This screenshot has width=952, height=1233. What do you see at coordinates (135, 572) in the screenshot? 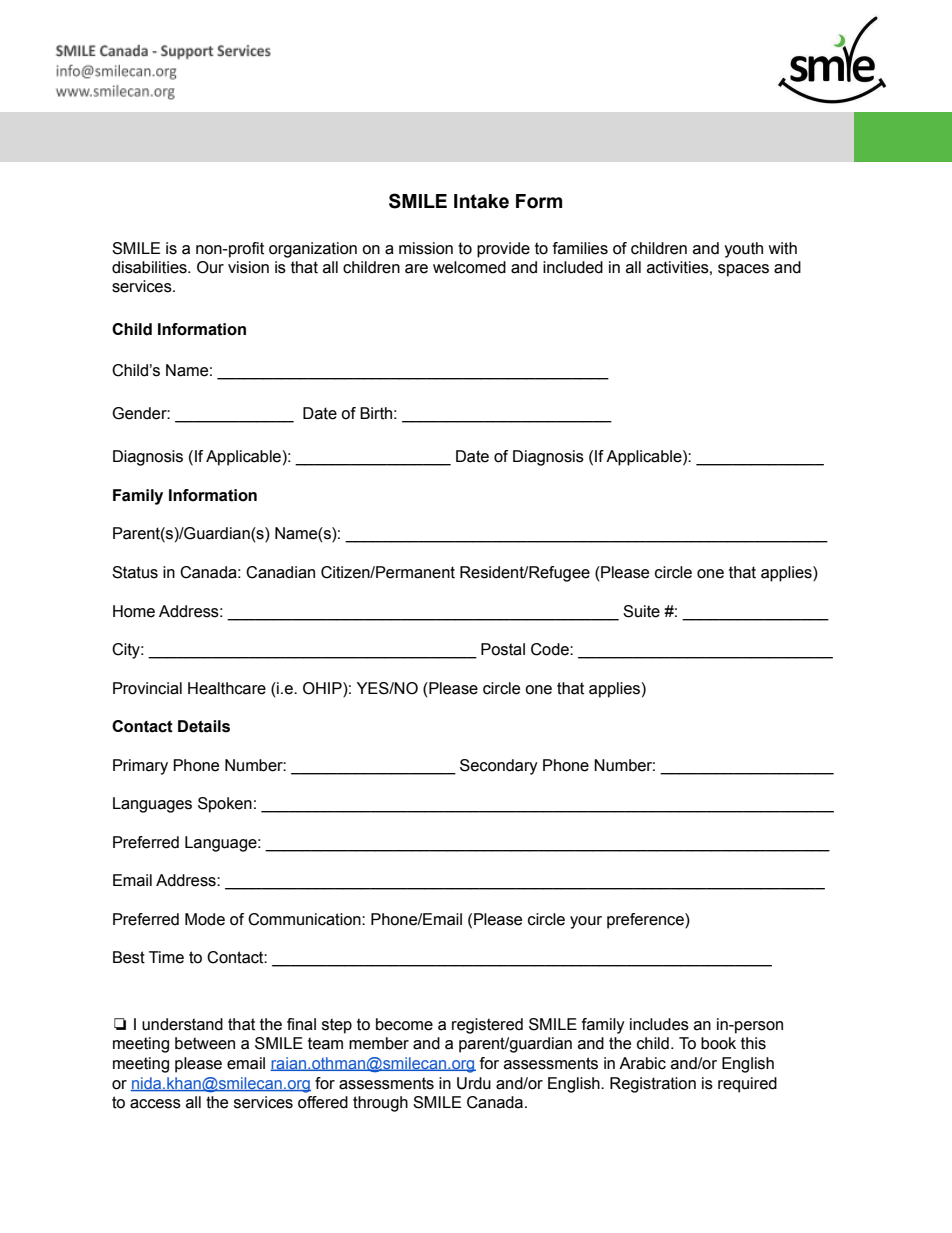
I see `Status` at bounding box center [135, 572].
